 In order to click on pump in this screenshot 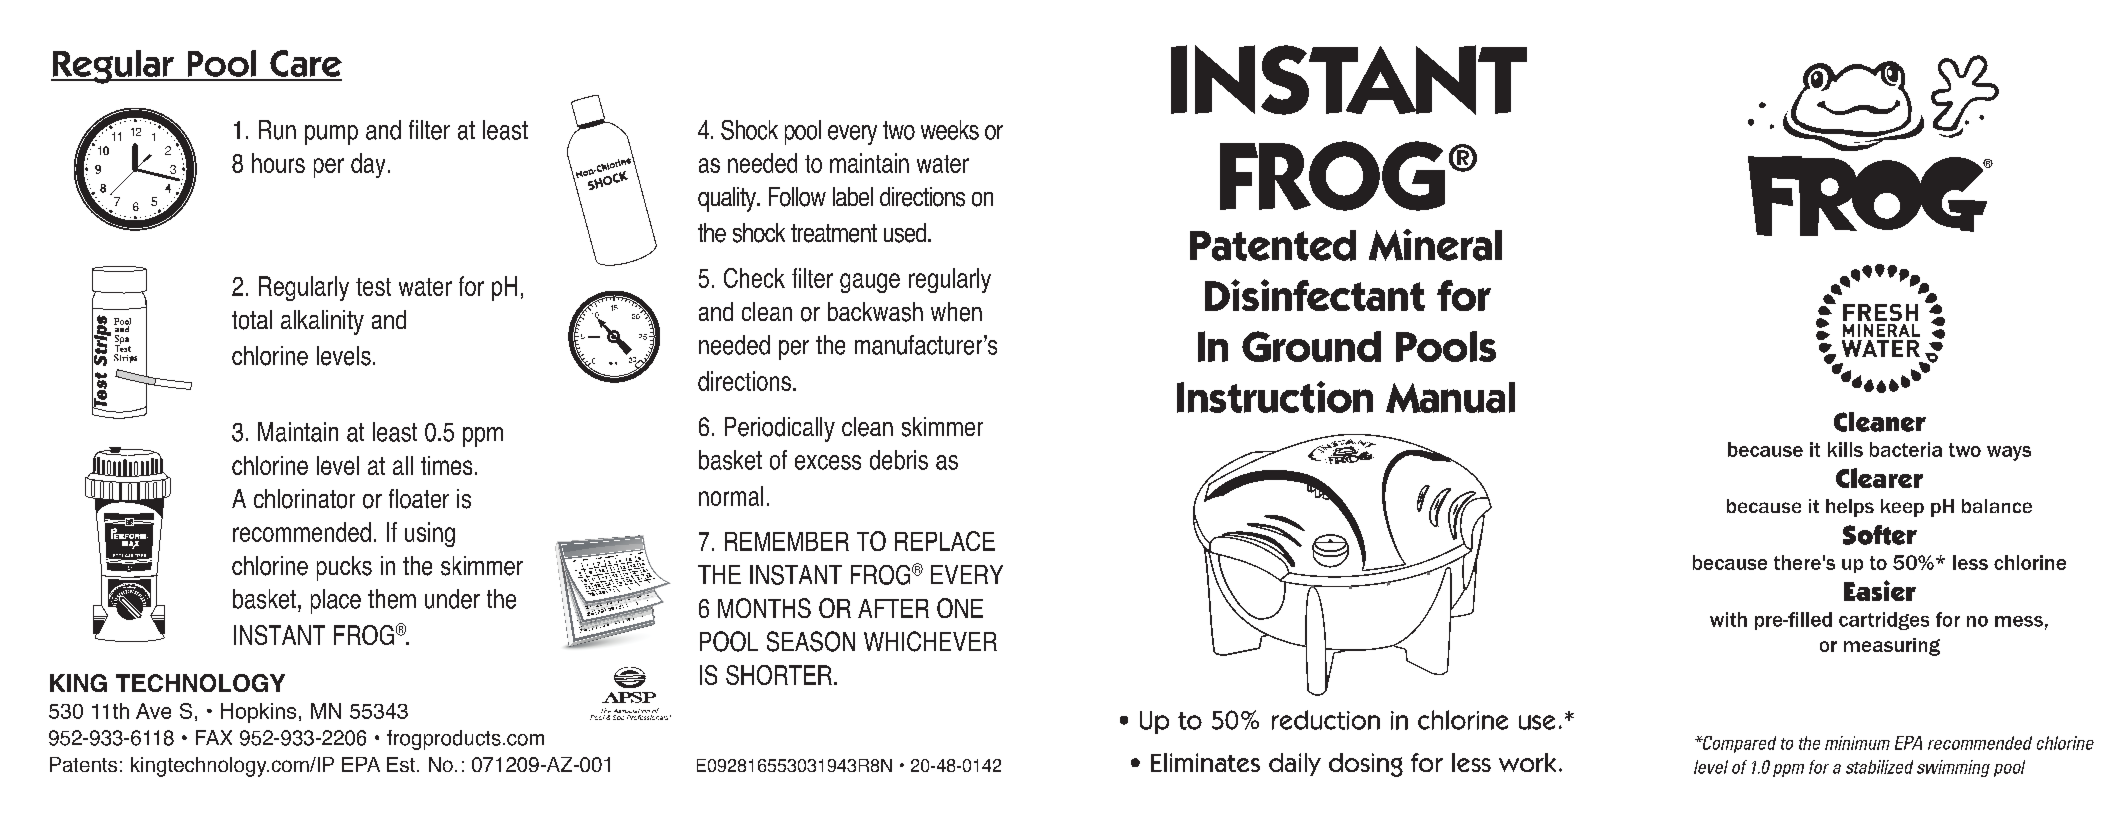, I will do `click(331, 135)`.
